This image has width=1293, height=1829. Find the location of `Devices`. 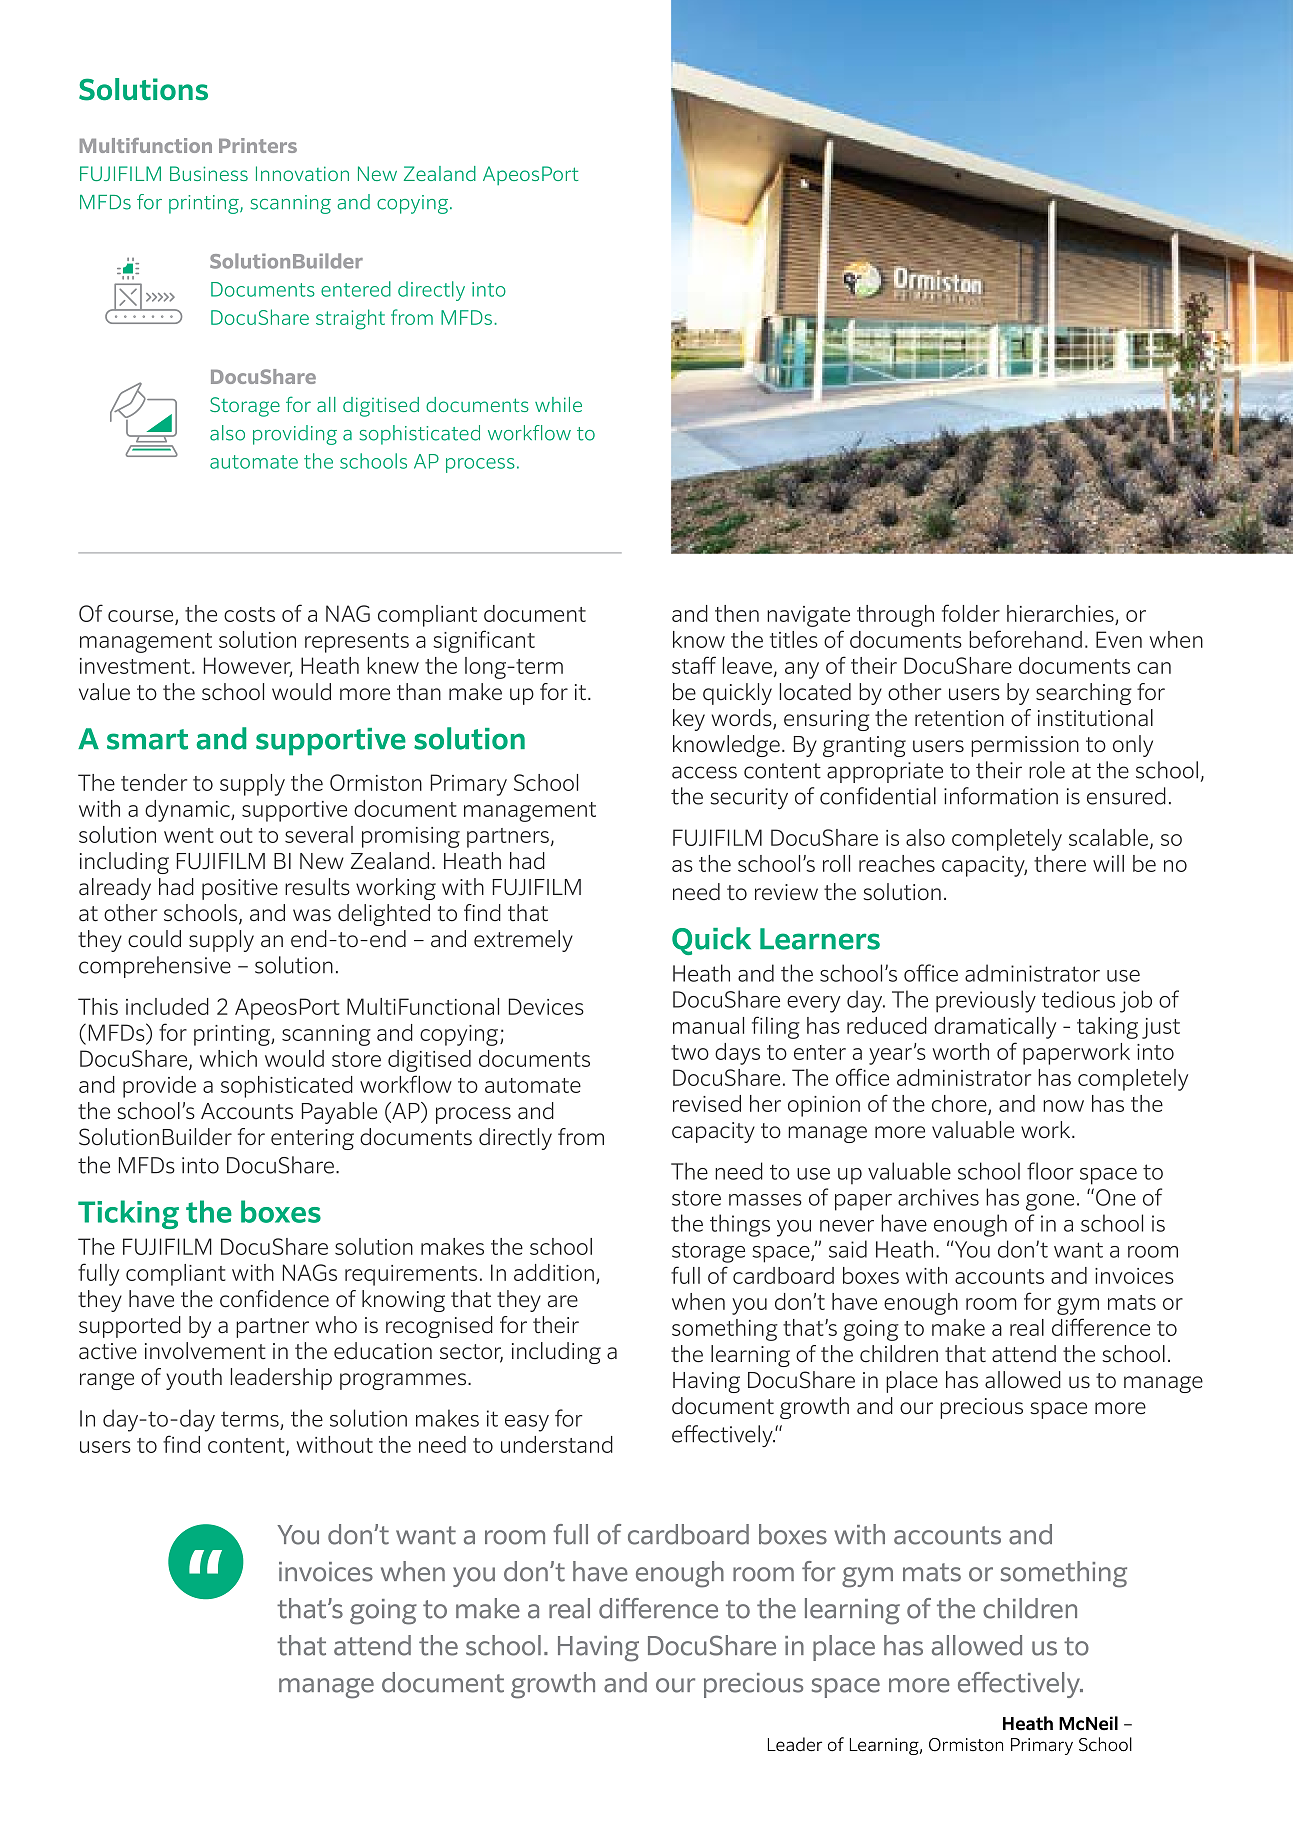

Devices is located at coordinates (546, 1006).
